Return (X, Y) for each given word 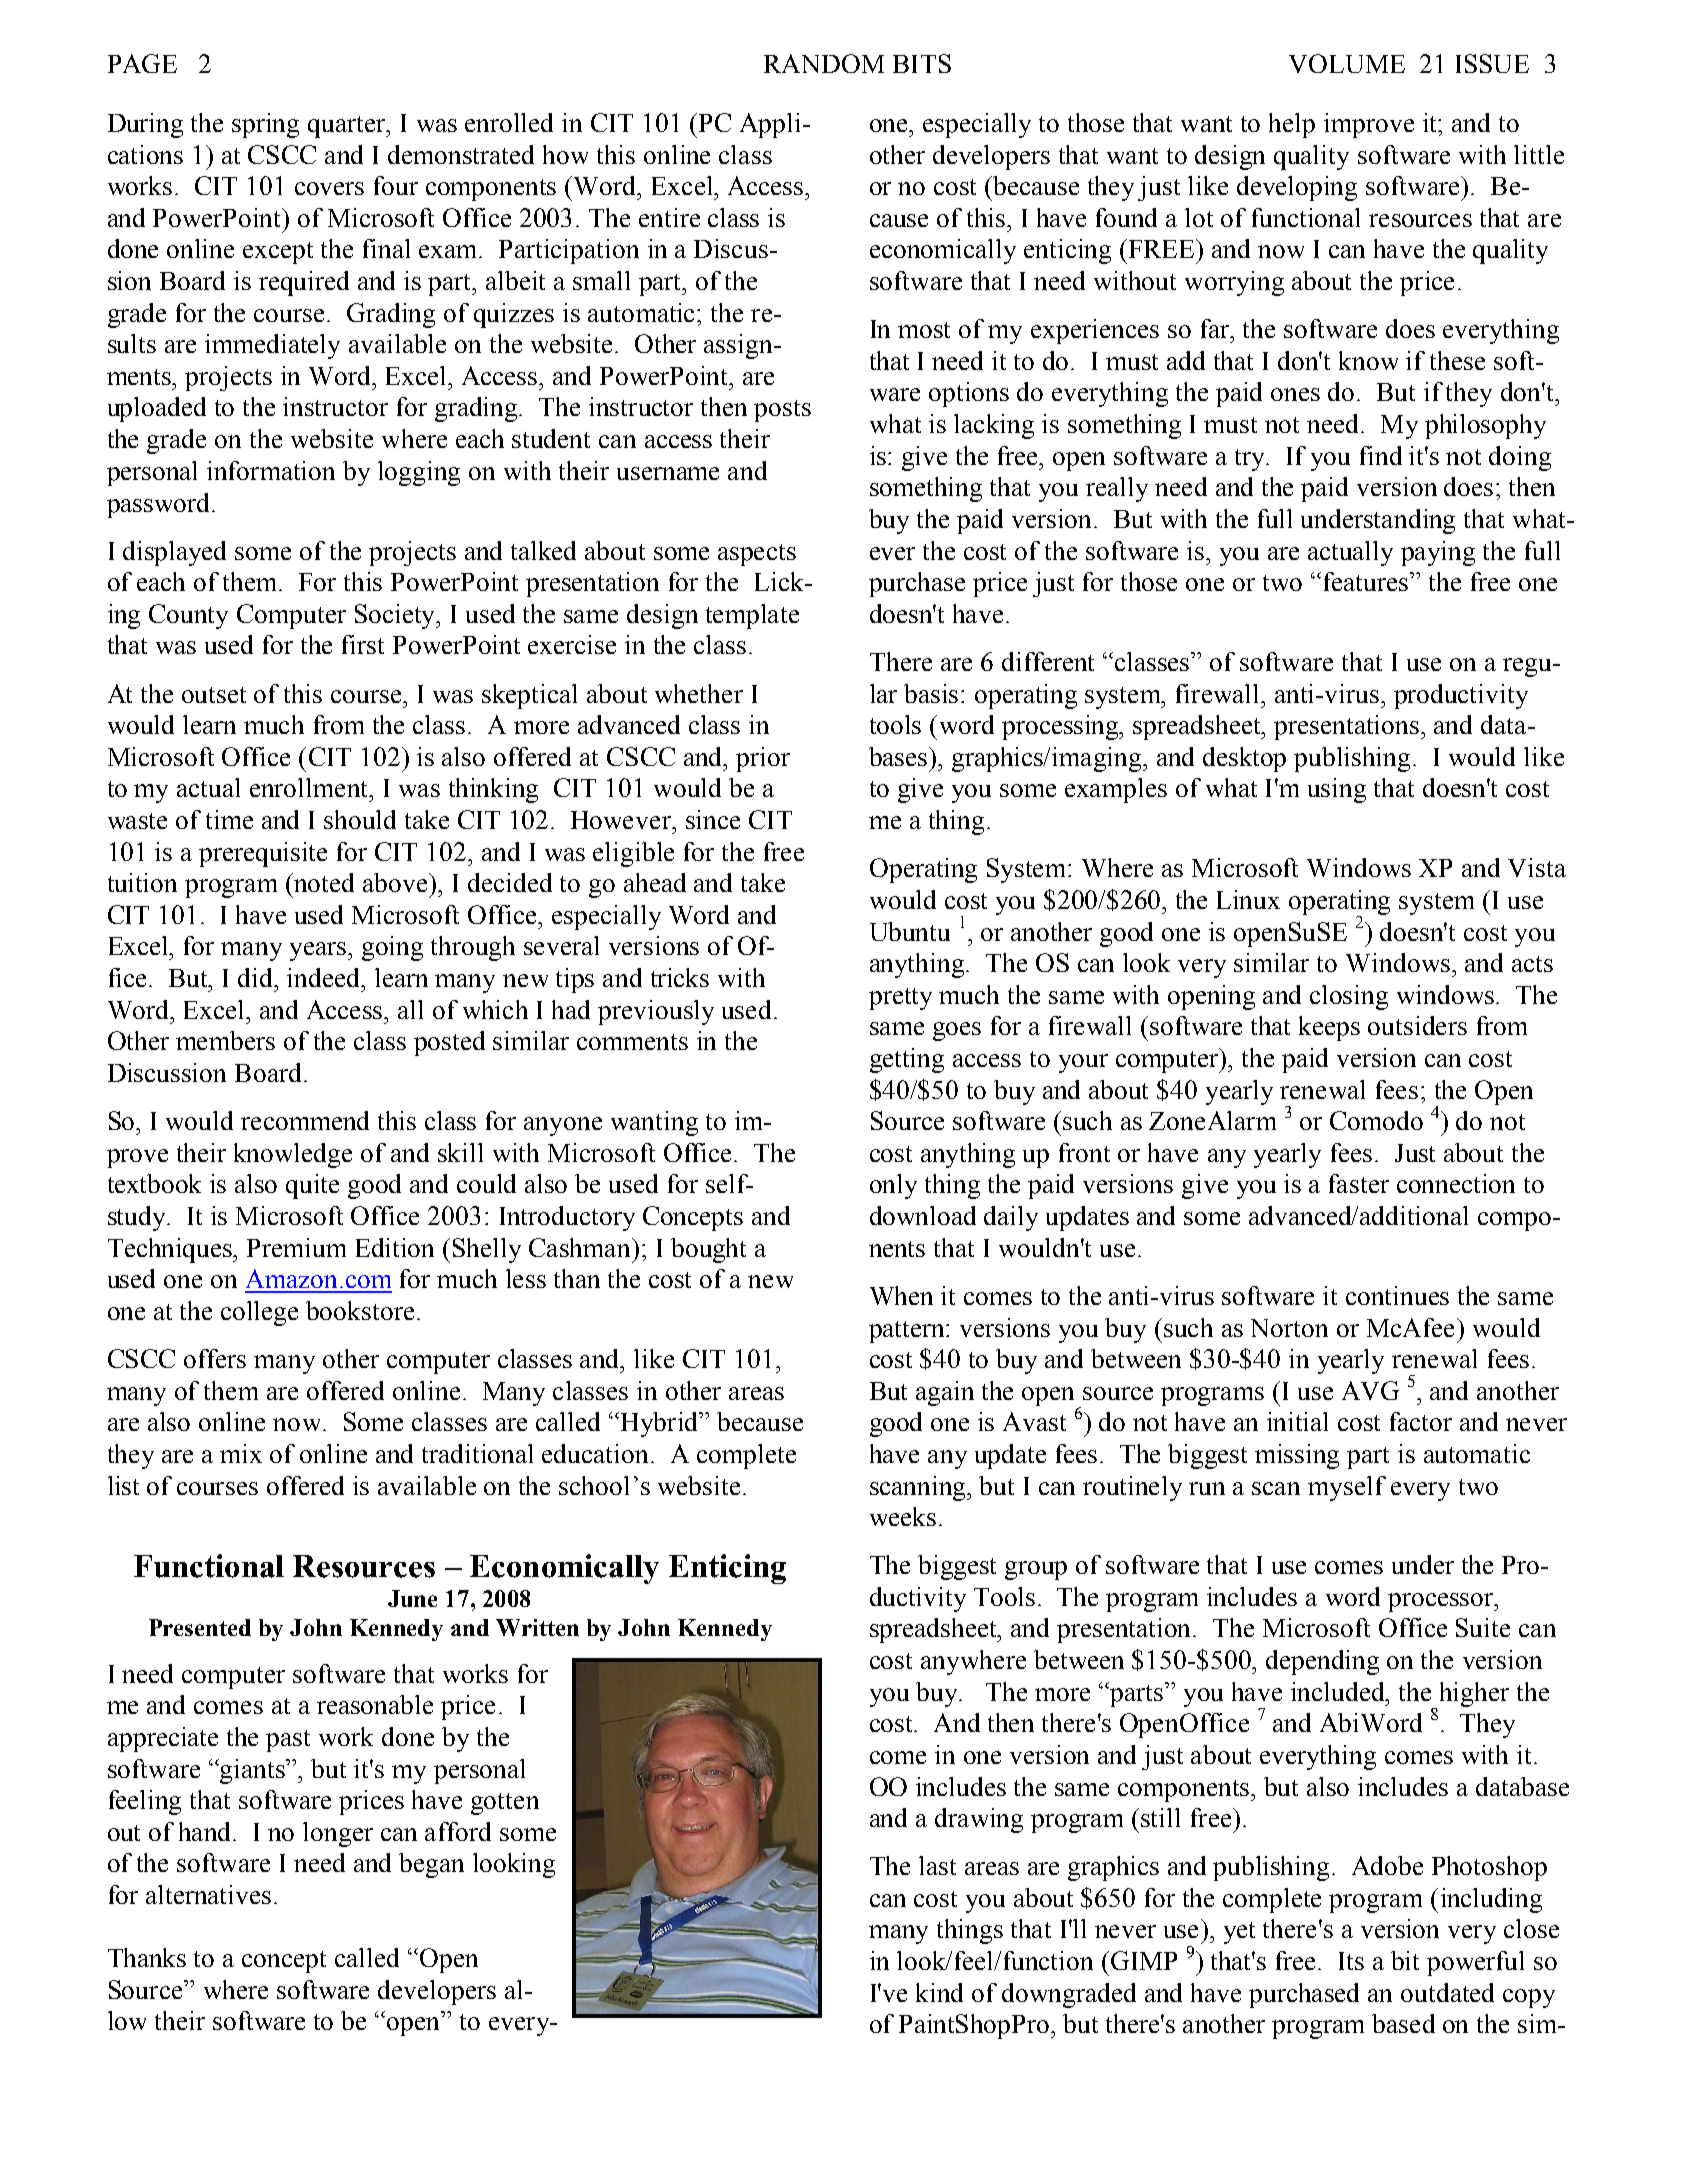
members (225, 1040)
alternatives (208, 1894)
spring (265, 125)
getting (907, 1060)
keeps (1329, 1028)
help (1292, 125)
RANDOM (824, 63)
